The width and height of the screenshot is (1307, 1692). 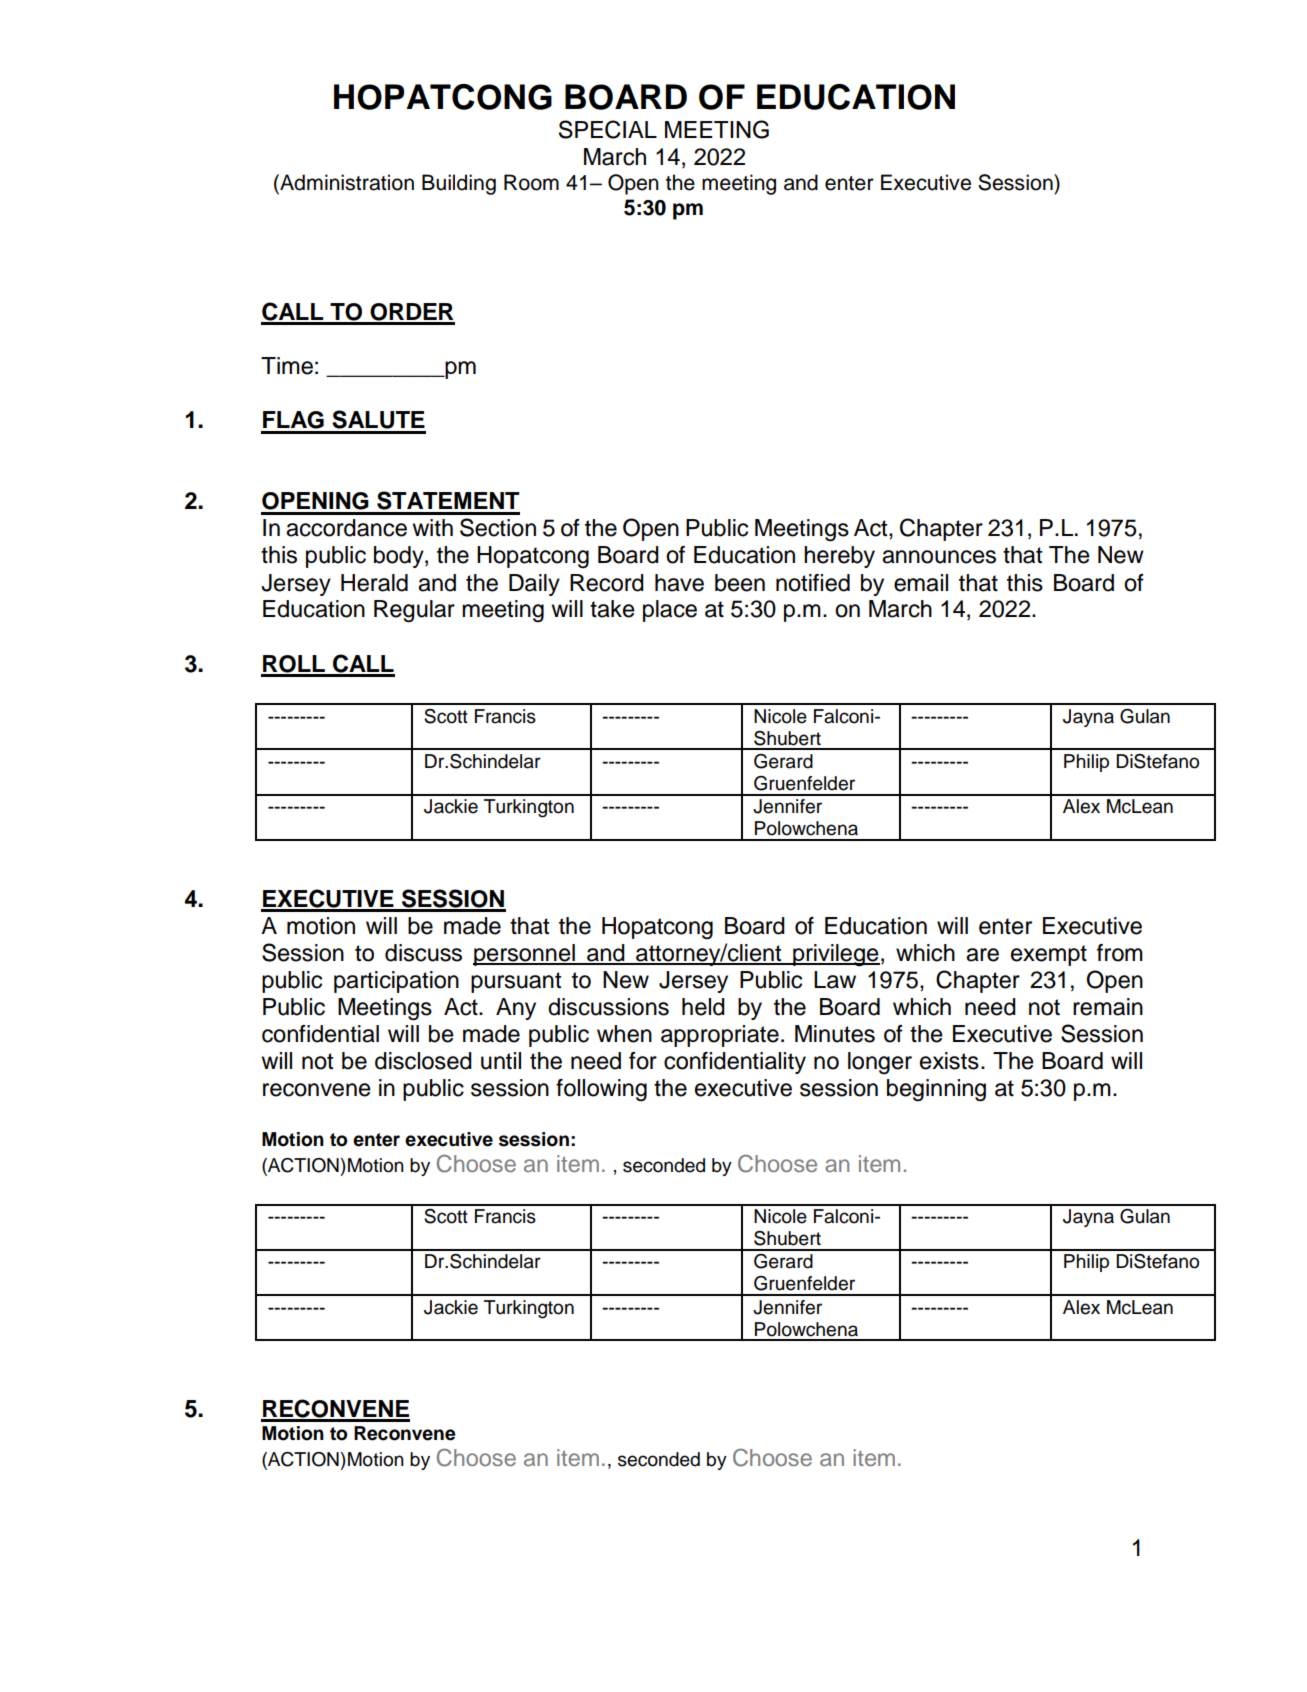 I want to click on Regular, so click(x=414, y=611).
